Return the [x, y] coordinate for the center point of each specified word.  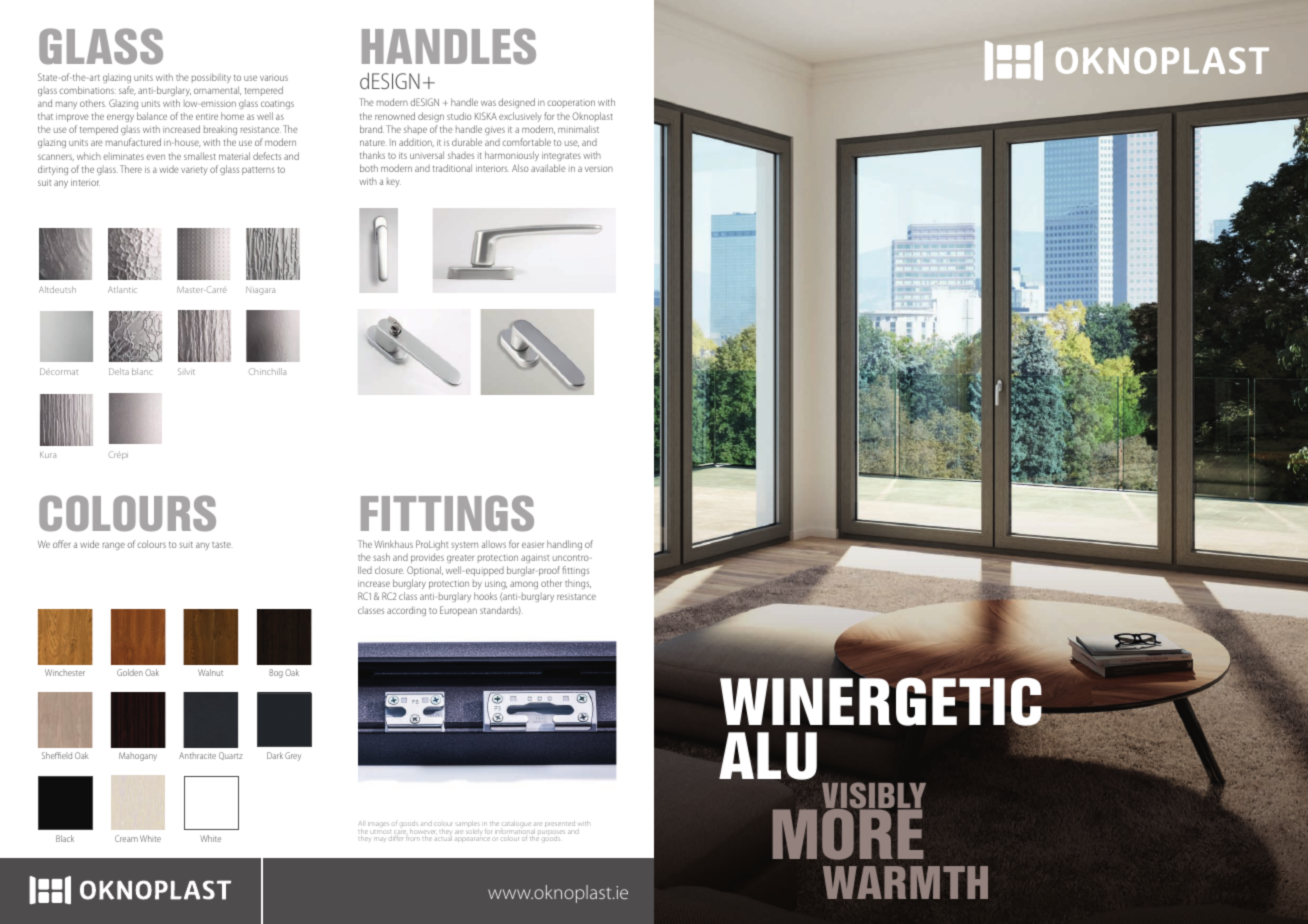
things [578, 584]
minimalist [578, 129]
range [114, 546]
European [458, 611]
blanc [142, 371]
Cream [126, 838]
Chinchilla [267, 371]
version [599, 168]
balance [152, 116]
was [488, 103]
